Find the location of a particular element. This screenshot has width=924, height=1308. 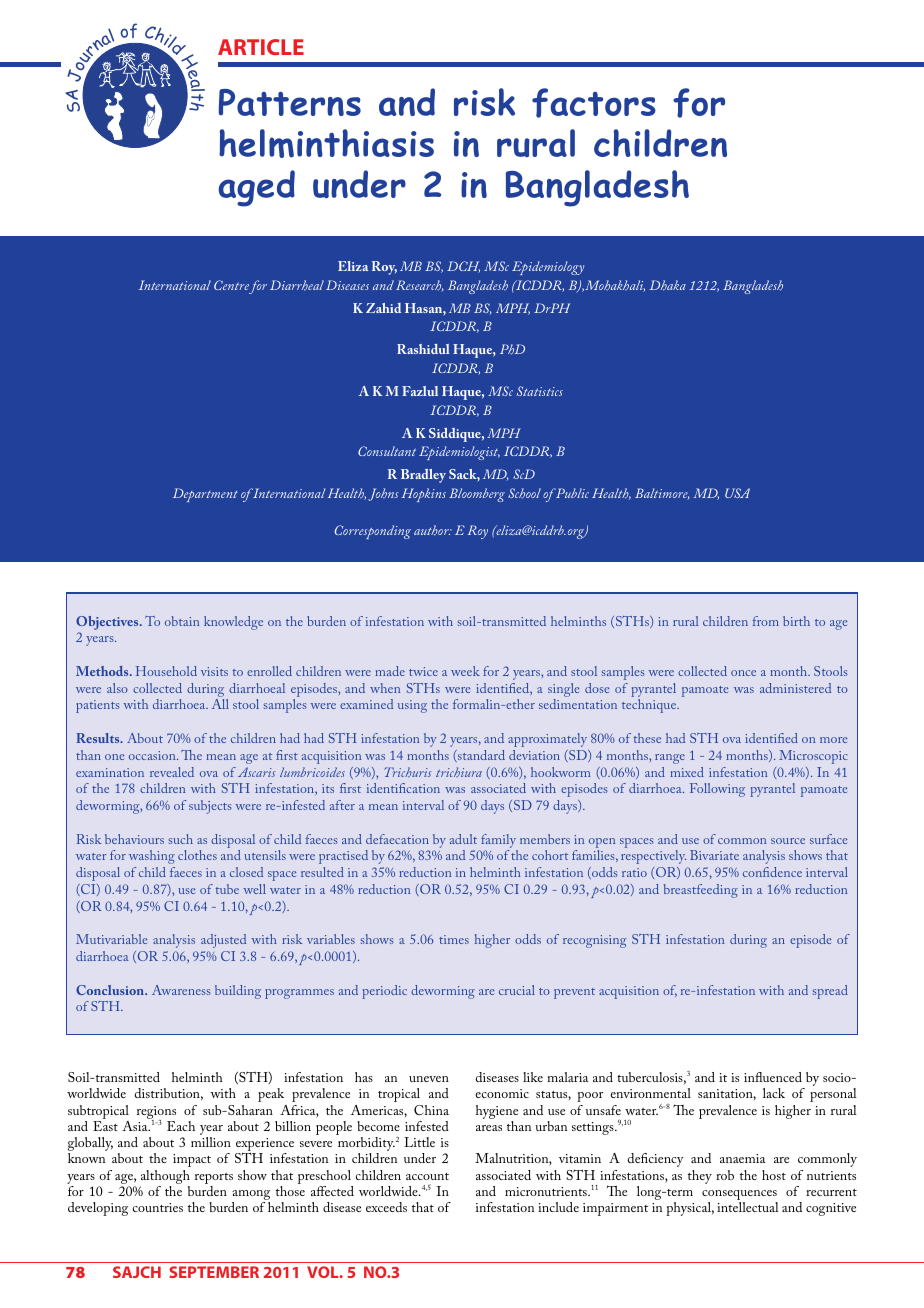

Statistics is located at coordinates (540, 391).
